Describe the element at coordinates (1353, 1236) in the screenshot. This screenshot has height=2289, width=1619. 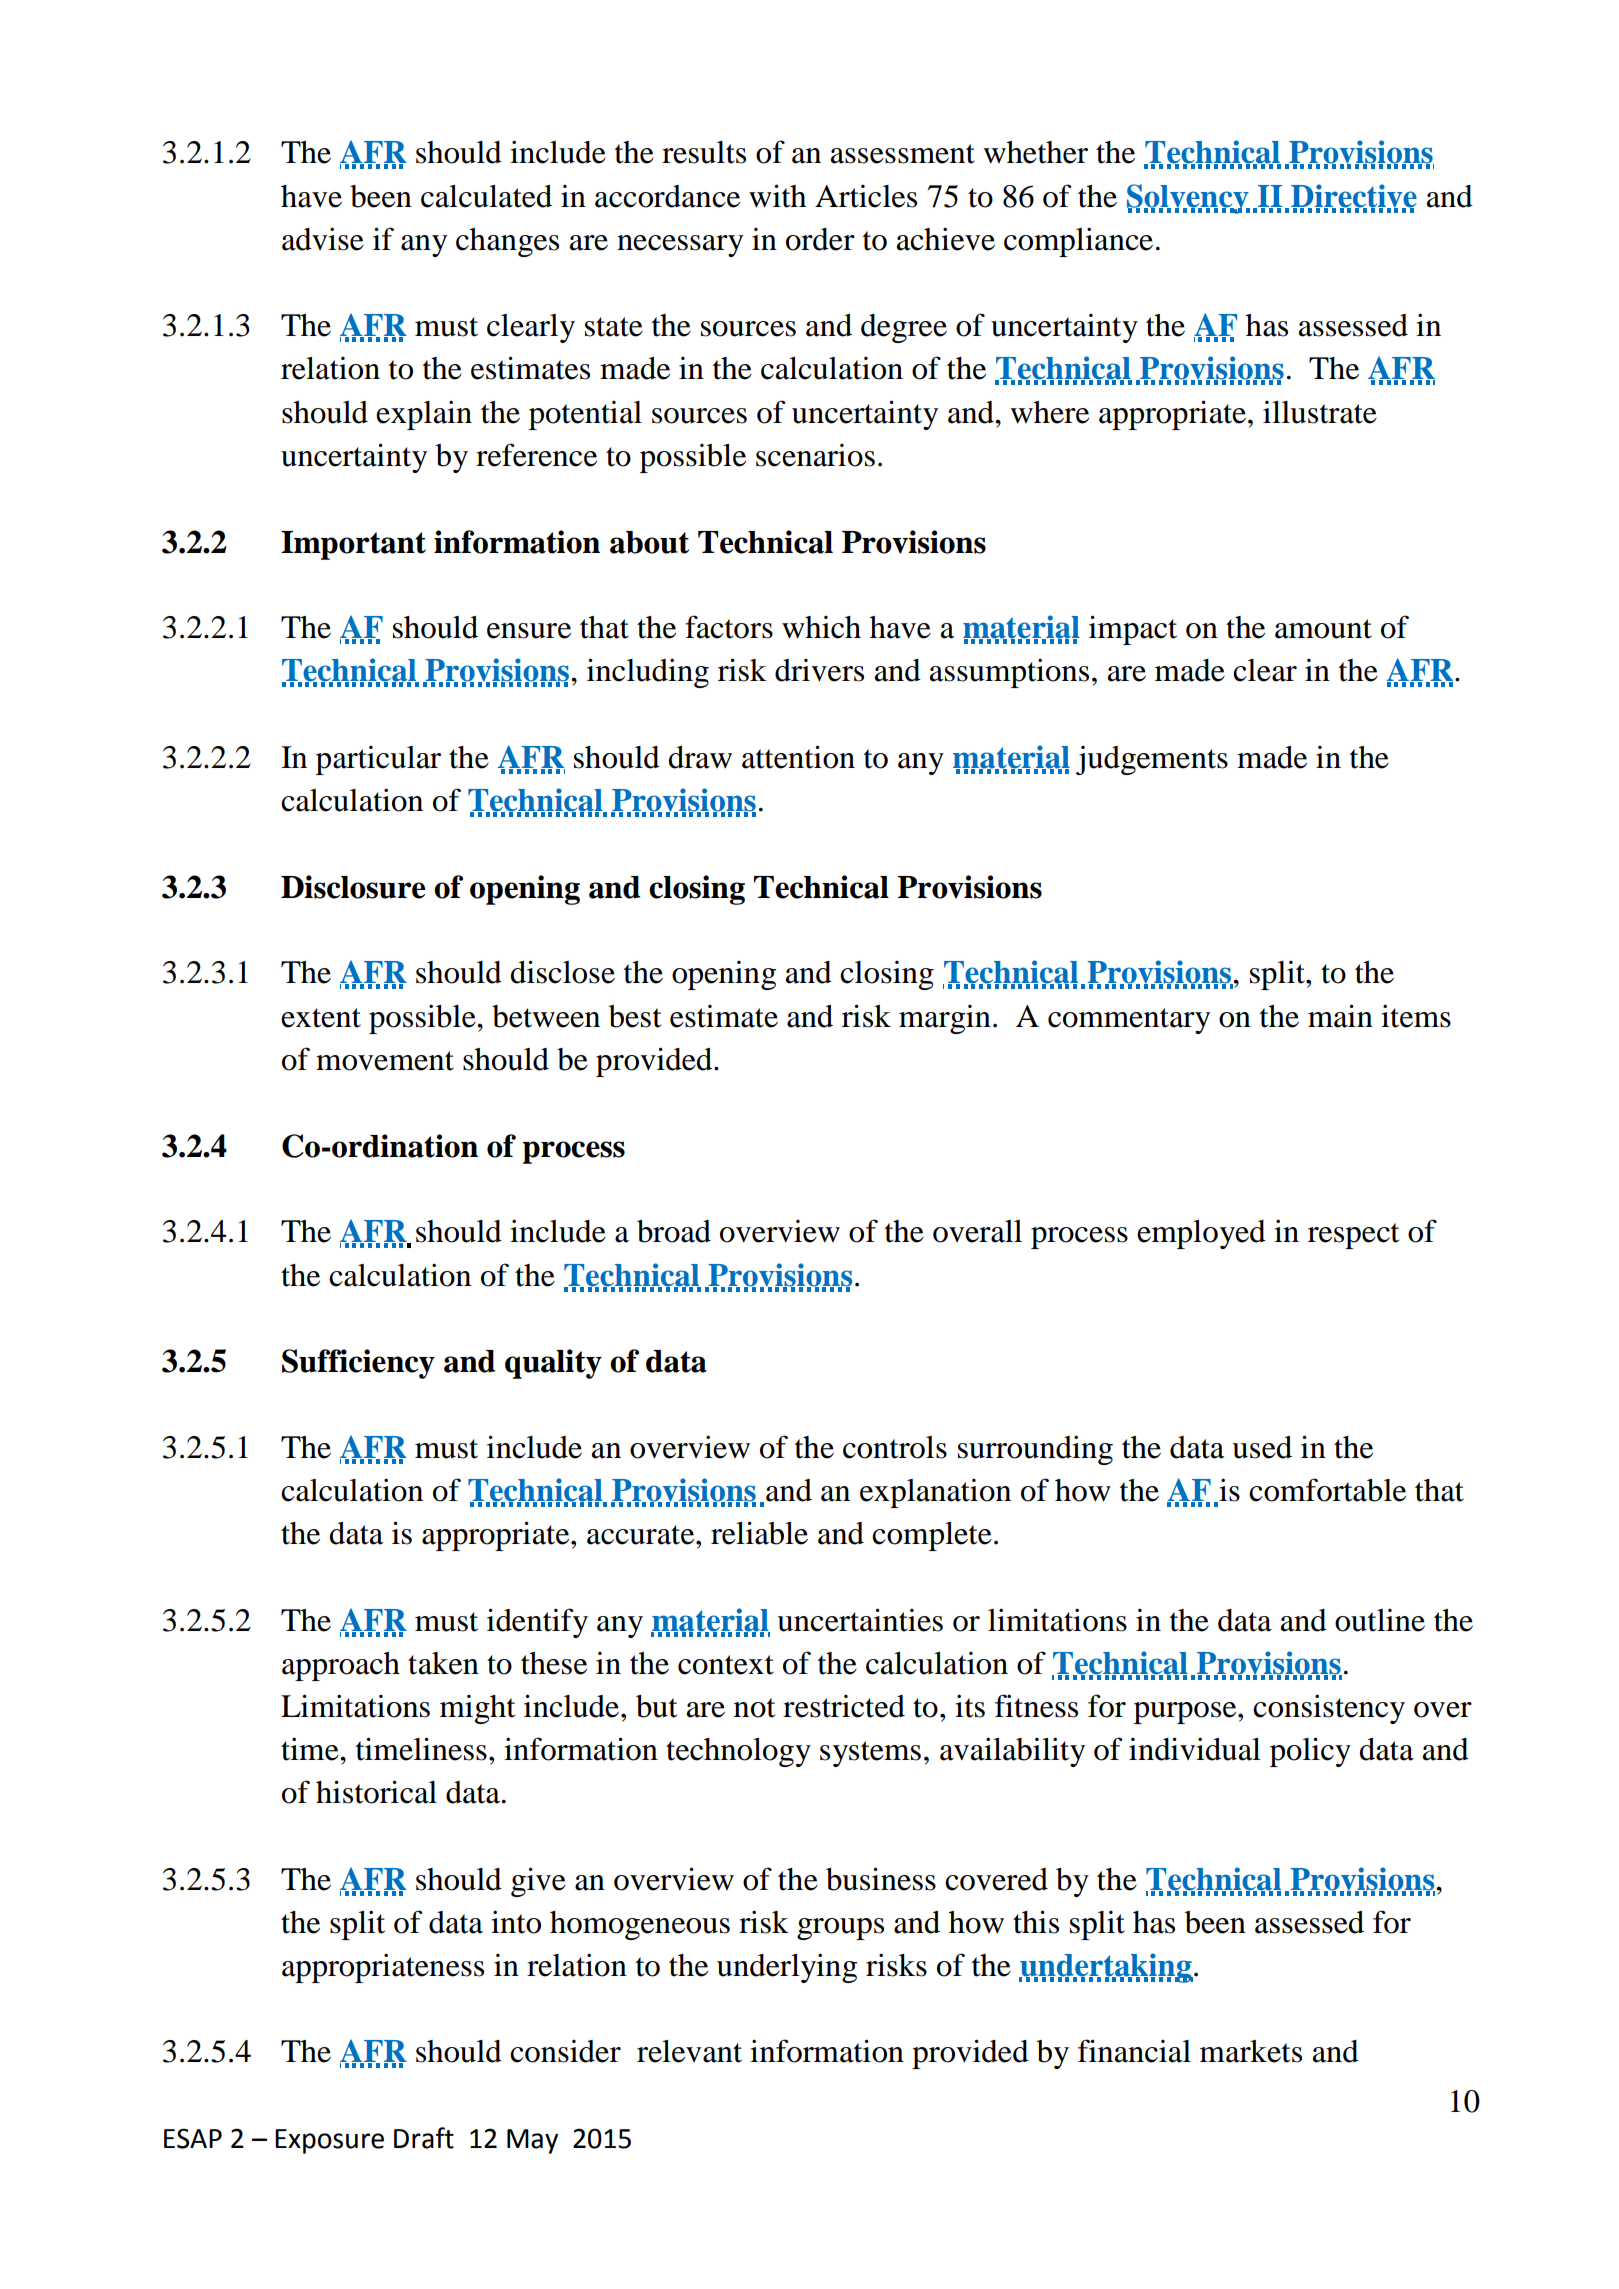
I see `respect` at that location.
